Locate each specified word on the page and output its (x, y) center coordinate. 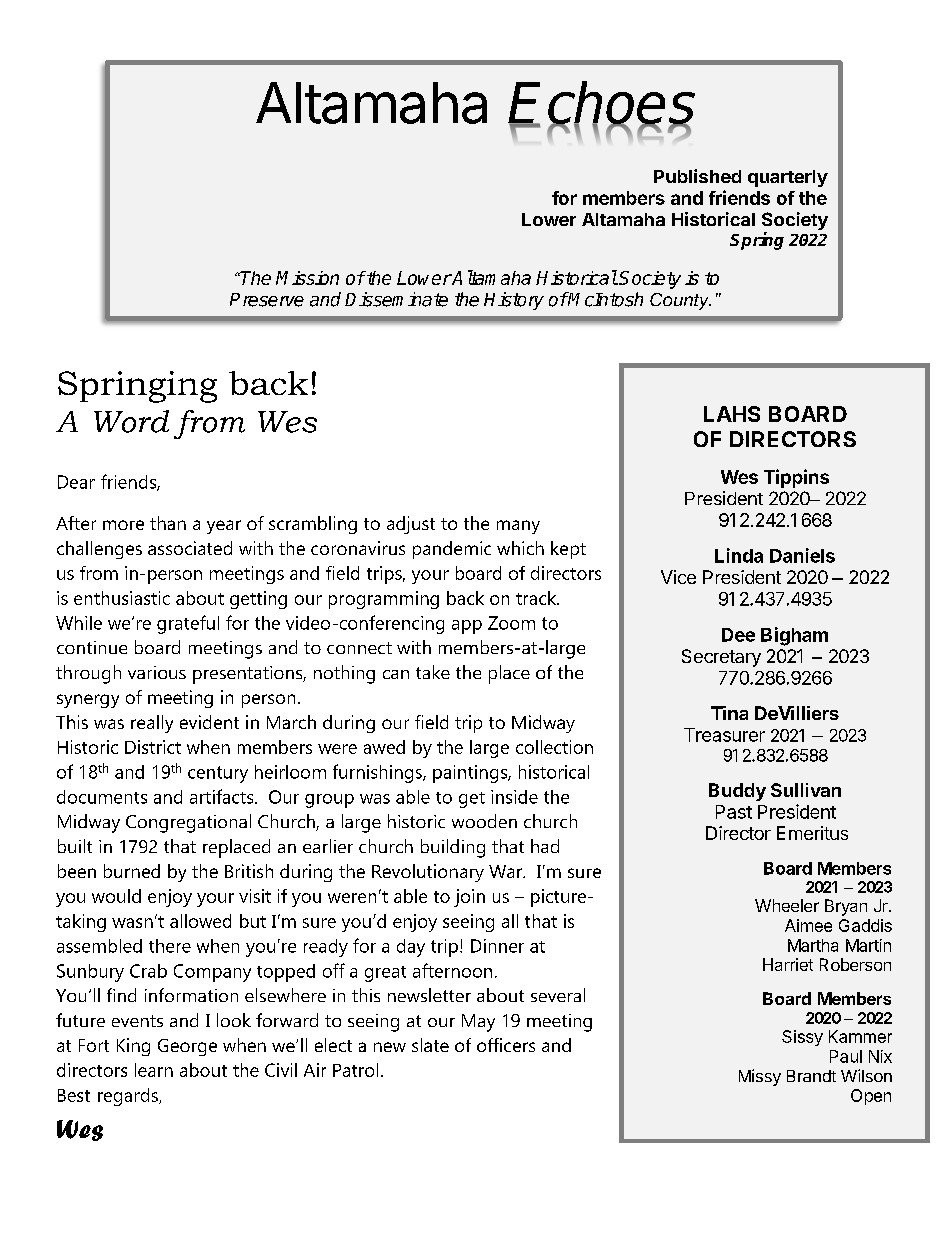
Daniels (802, 555)
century (218, 774)
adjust (411, 525)
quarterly (788, 178)
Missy (760, 1077)
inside (514, 797)
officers (506, 1045)
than (168, 523)
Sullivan (806, 790)
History (514, 301)
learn (154, 1070)
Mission (307, 278)
